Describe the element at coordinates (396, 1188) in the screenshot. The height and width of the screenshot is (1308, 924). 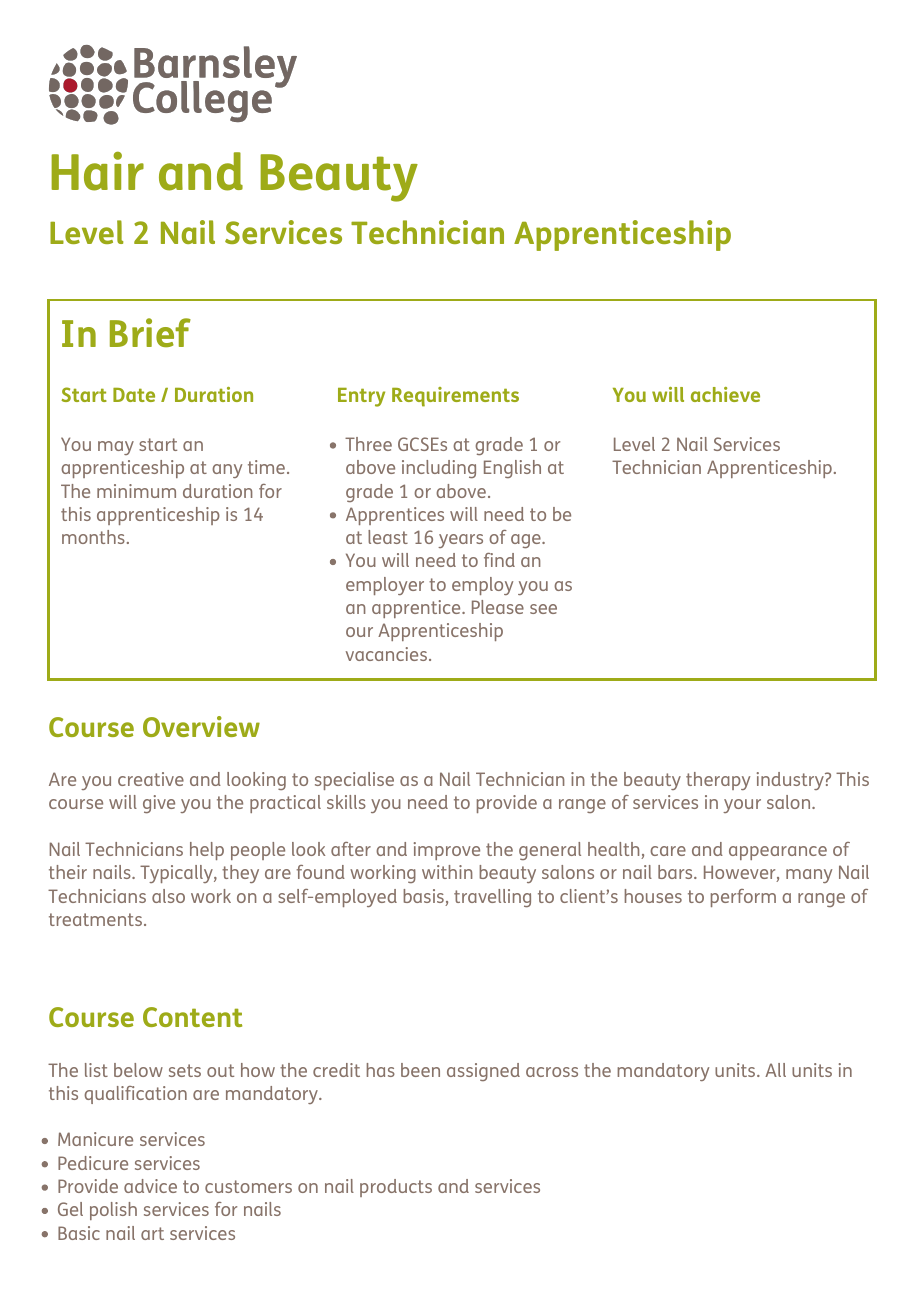
I see `products` at that location.
